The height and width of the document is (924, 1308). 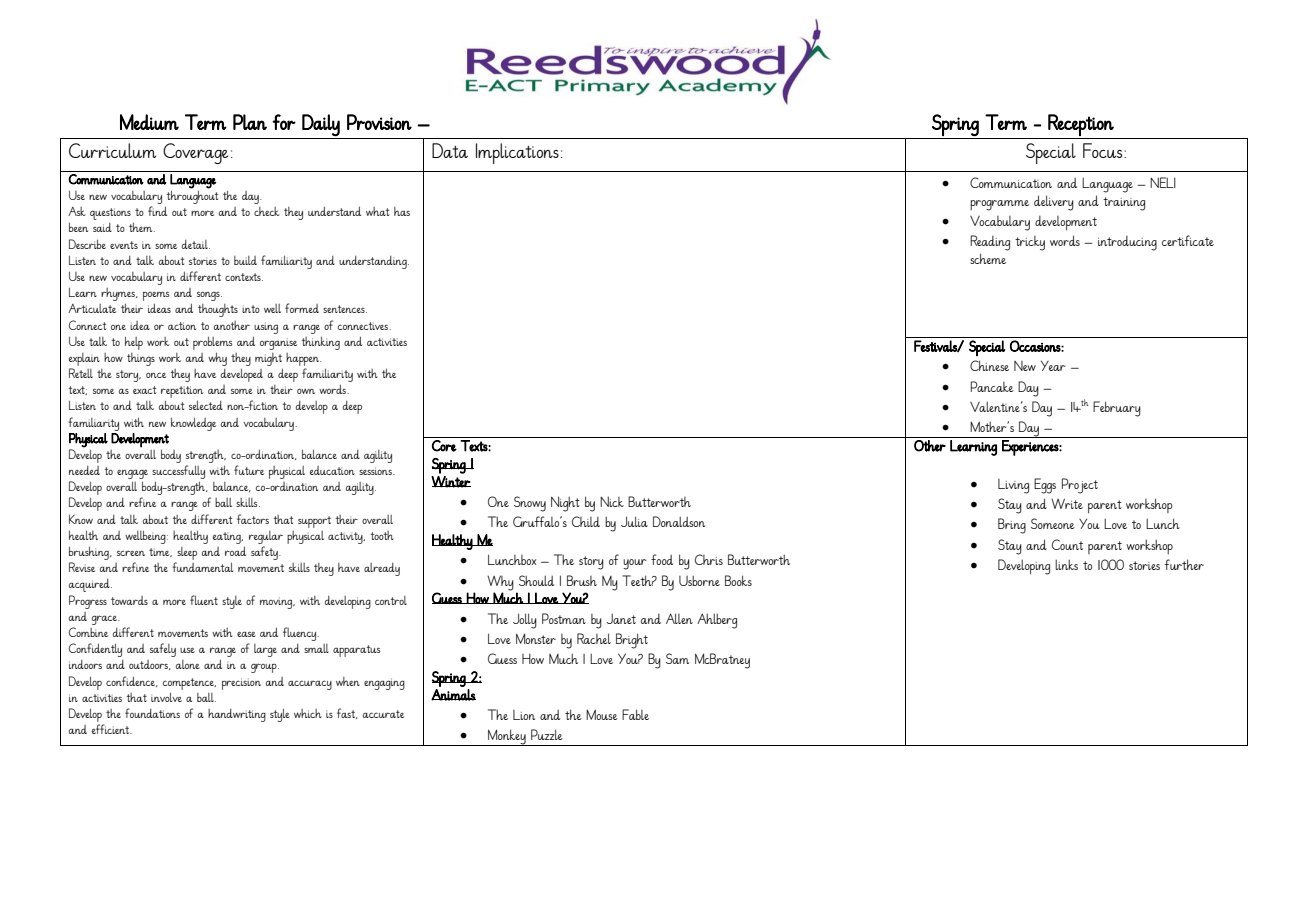 What do you see at coordinates (1081, 125) in the document?
I see `Reception` at bounding box center [1081, 125].
